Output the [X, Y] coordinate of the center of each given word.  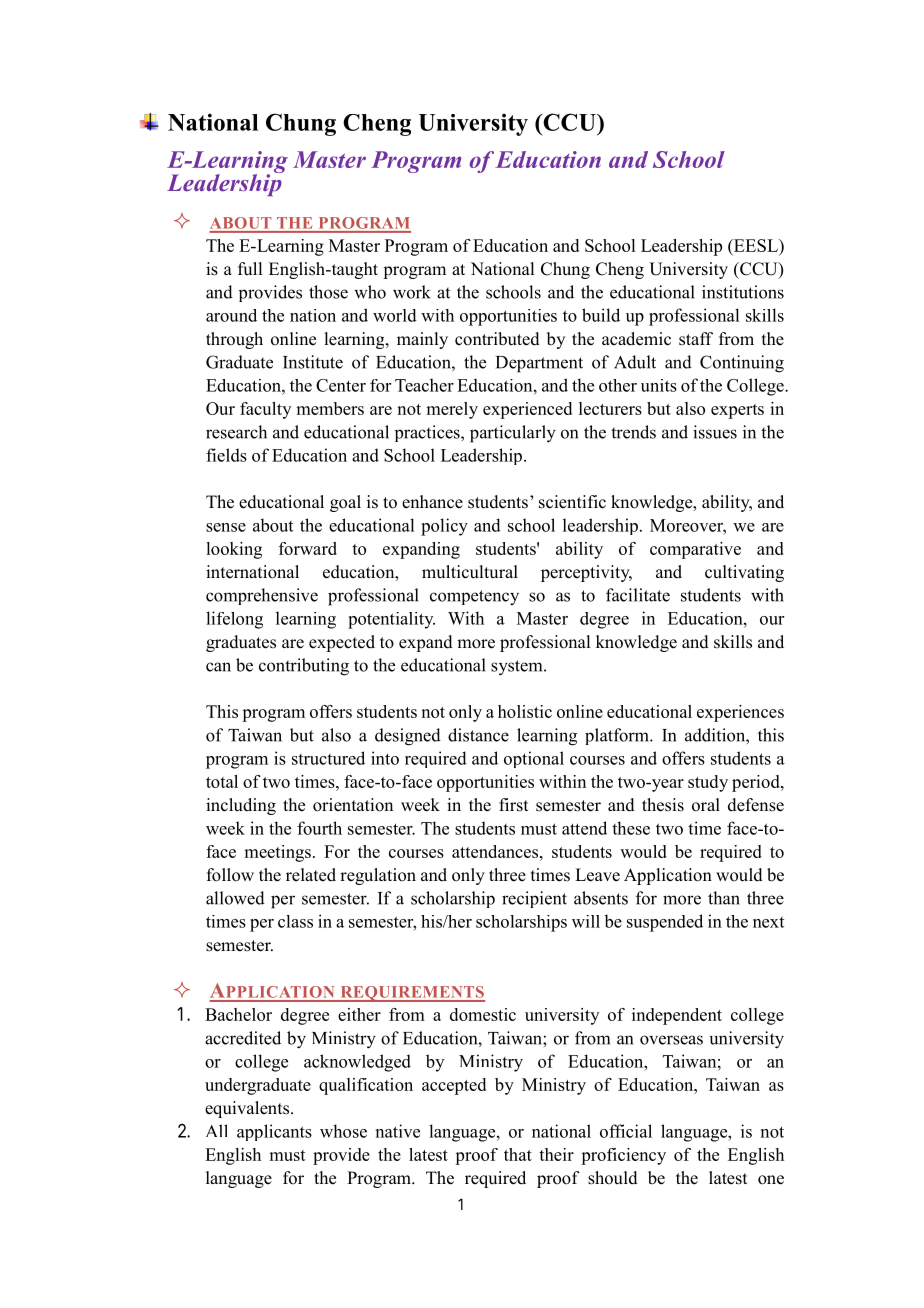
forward [308, 548]
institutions [743, 292]
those [328, 292]
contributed [497, 339]
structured [328, 758]
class [295, 921]
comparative [695, 550]
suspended [665, 923]
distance [478, 735]
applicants [274, 1132]
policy [444, 527]
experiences [740, 713]
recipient [534, 899]
